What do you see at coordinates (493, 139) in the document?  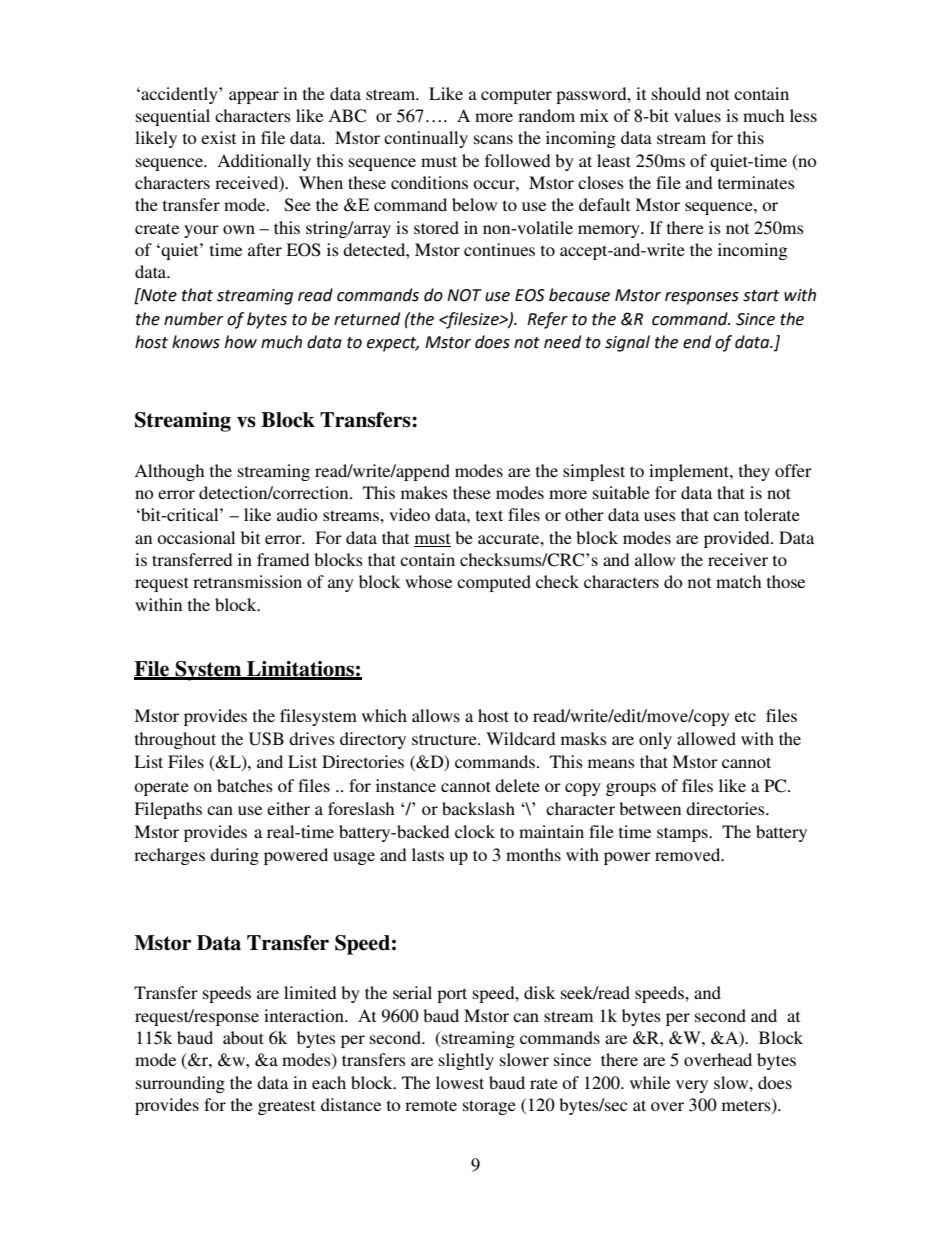 I see `scans` at bounding box center [493, 139].
